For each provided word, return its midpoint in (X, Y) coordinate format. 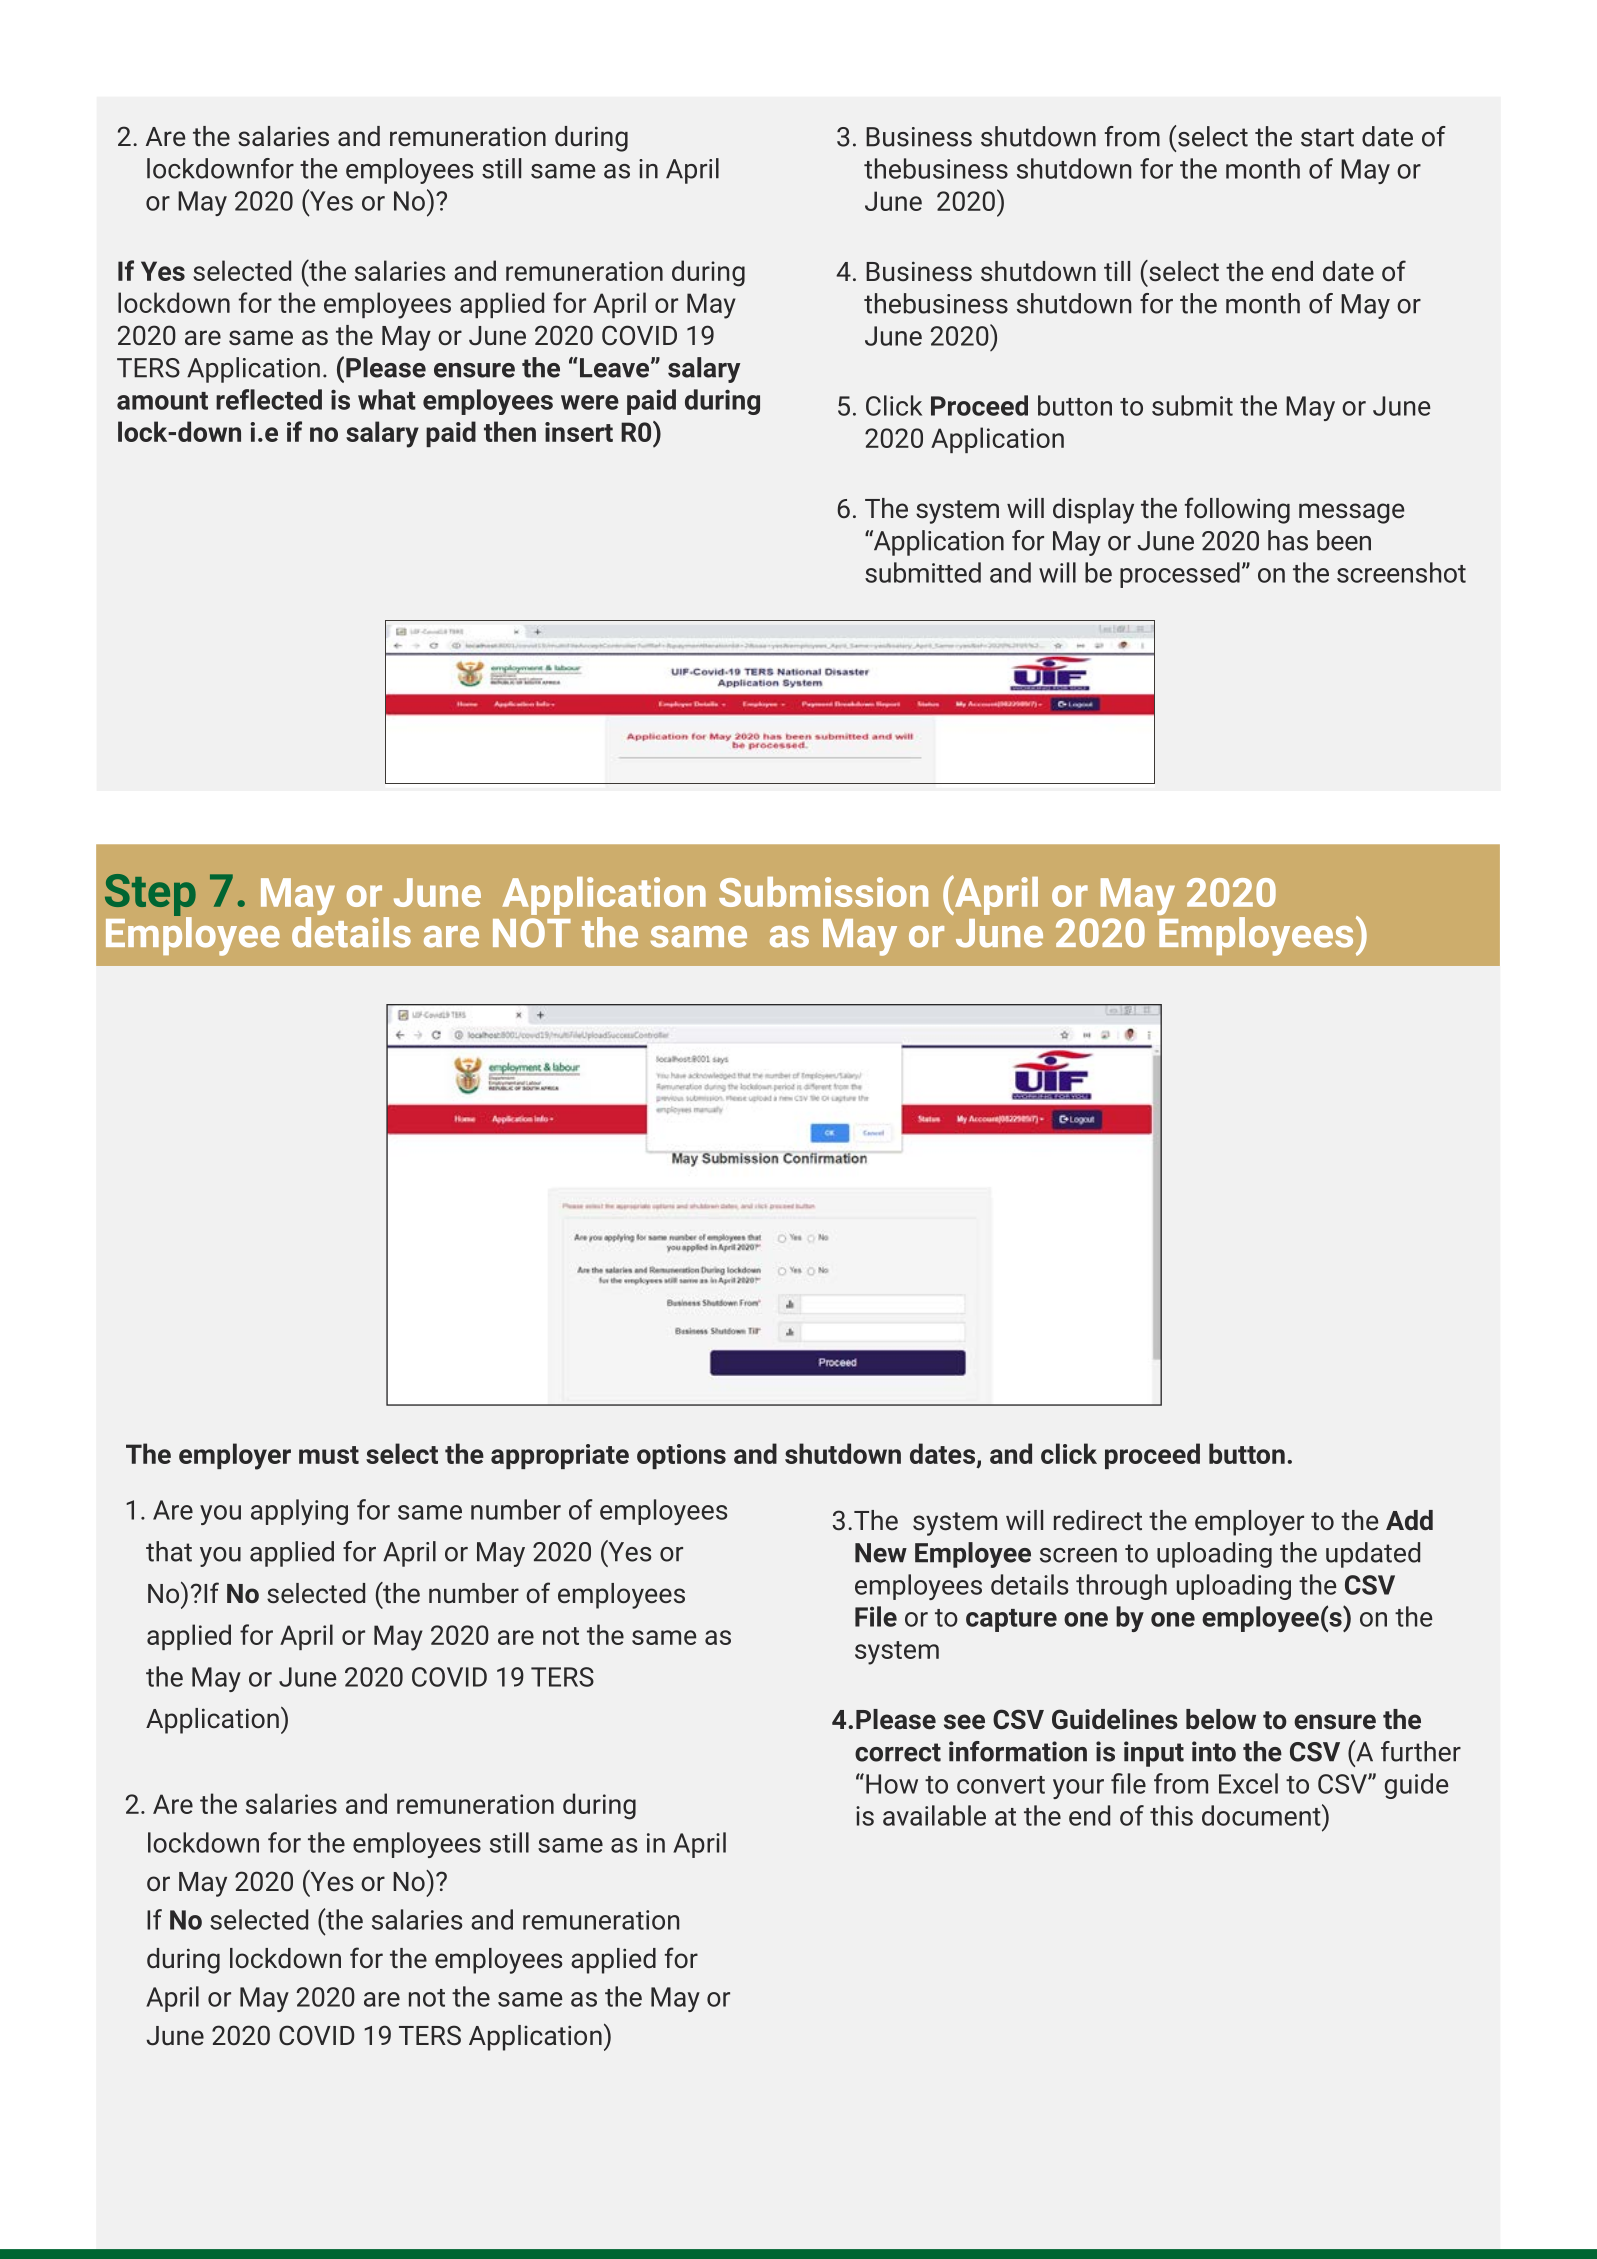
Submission (823, 892)
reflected (269, 399)
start (1327, 137)
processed (1180, 575)
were (590, 402)
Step (150, 896)
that (169, 1551)
